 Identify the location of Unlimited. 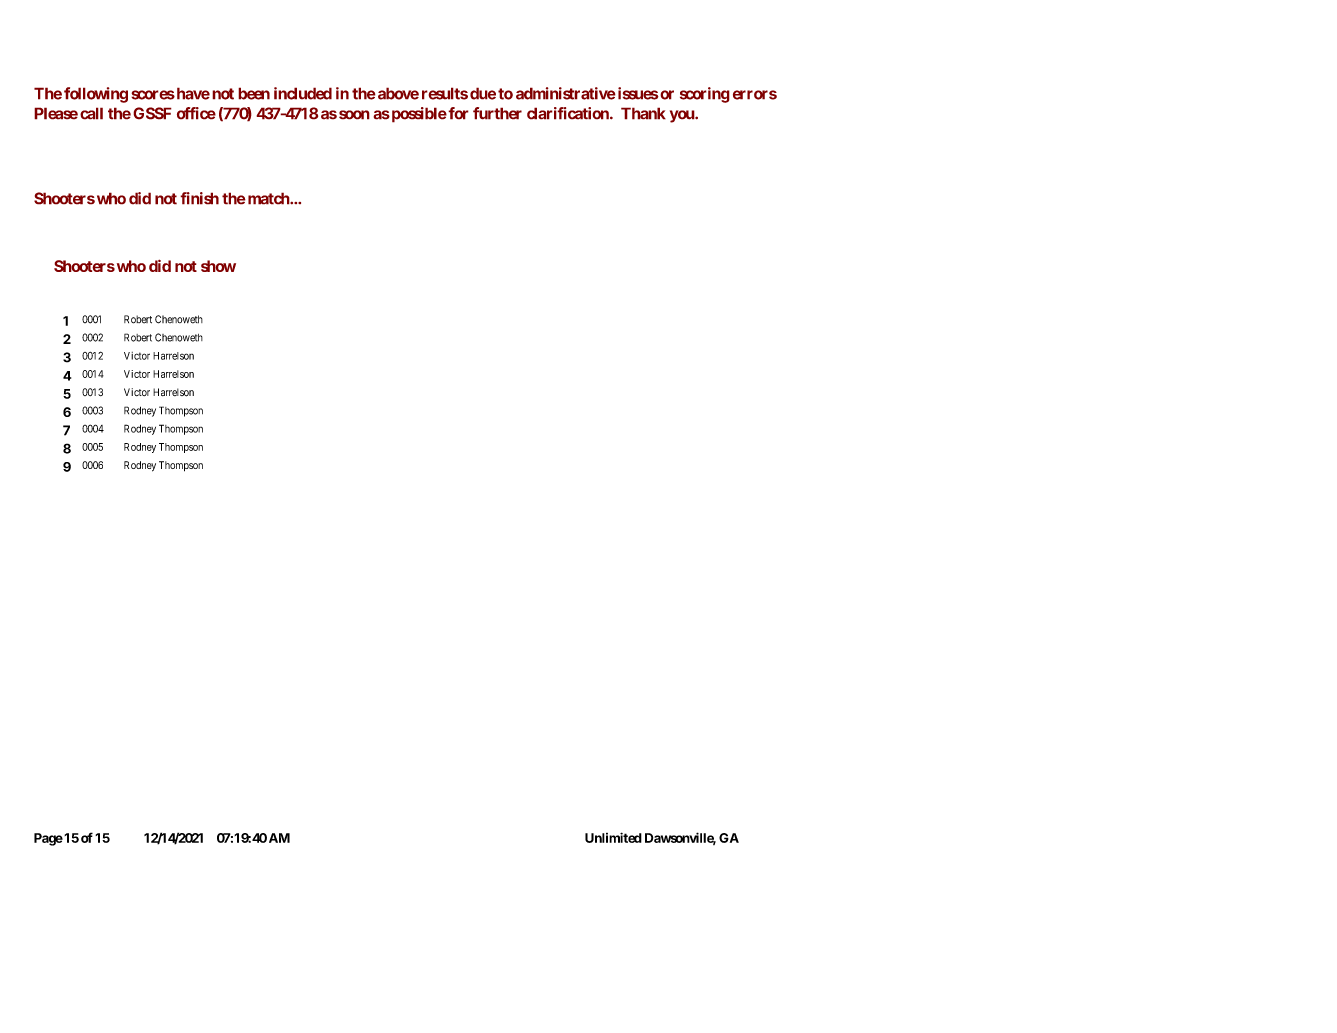
(613, 837).
